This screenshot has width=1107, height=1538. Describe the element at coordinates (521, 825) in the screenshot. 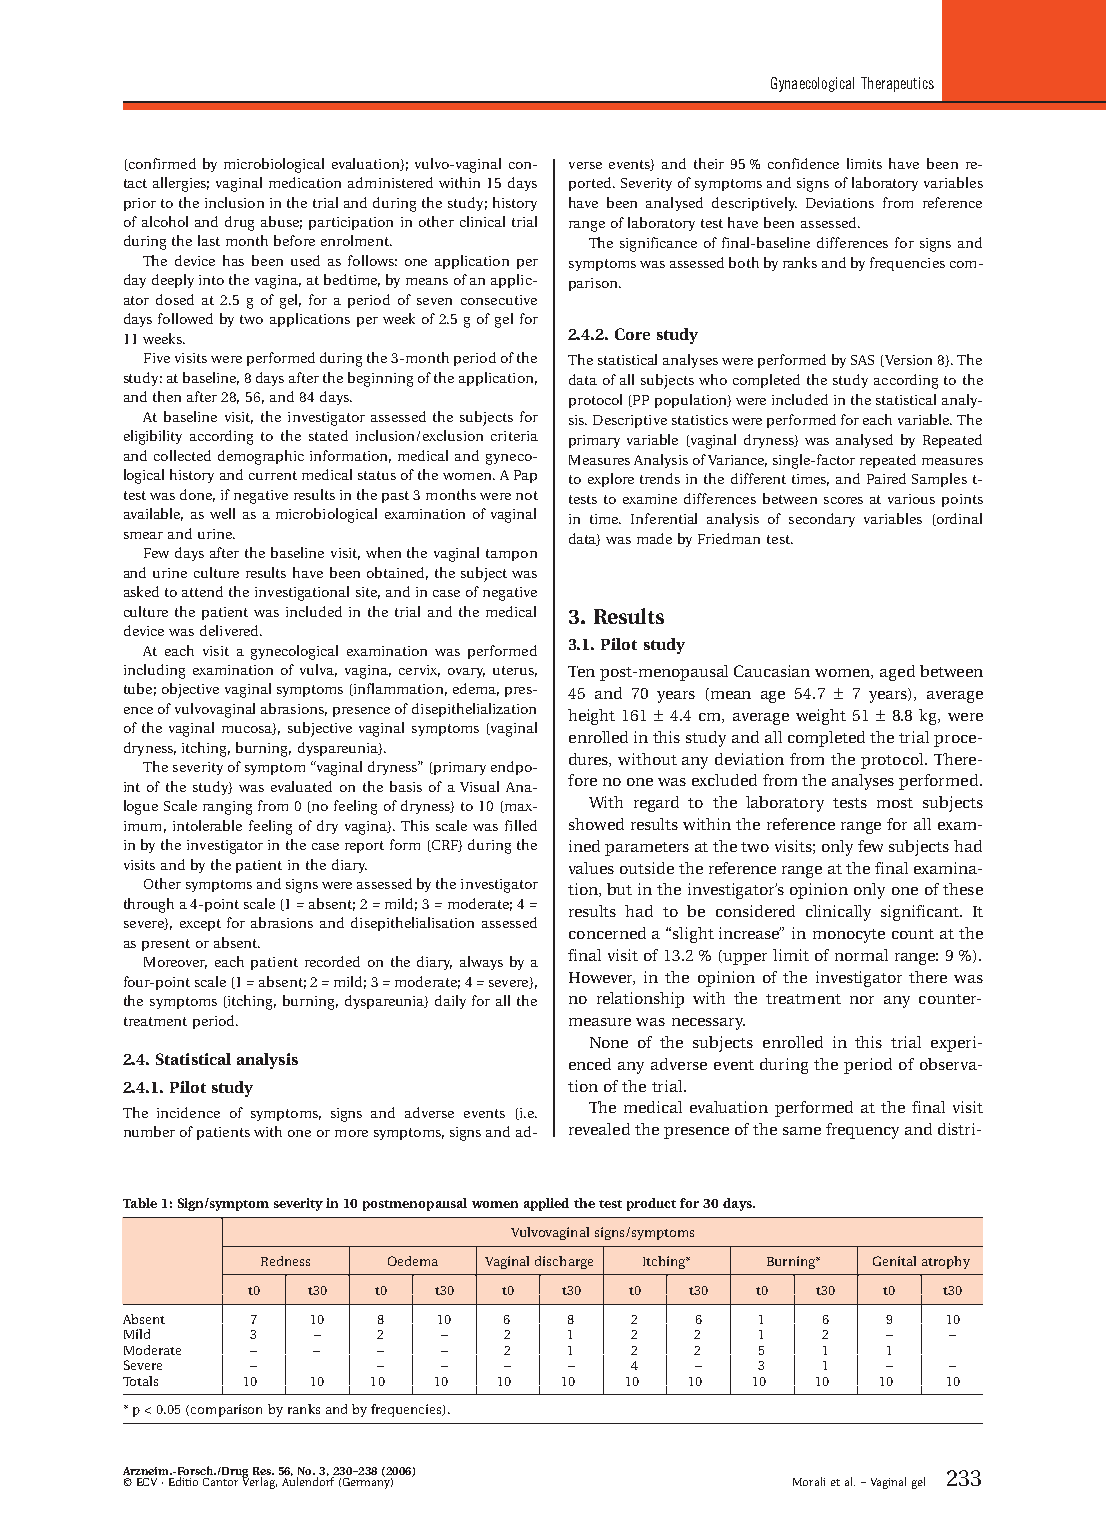

I see `filled` at that location.
